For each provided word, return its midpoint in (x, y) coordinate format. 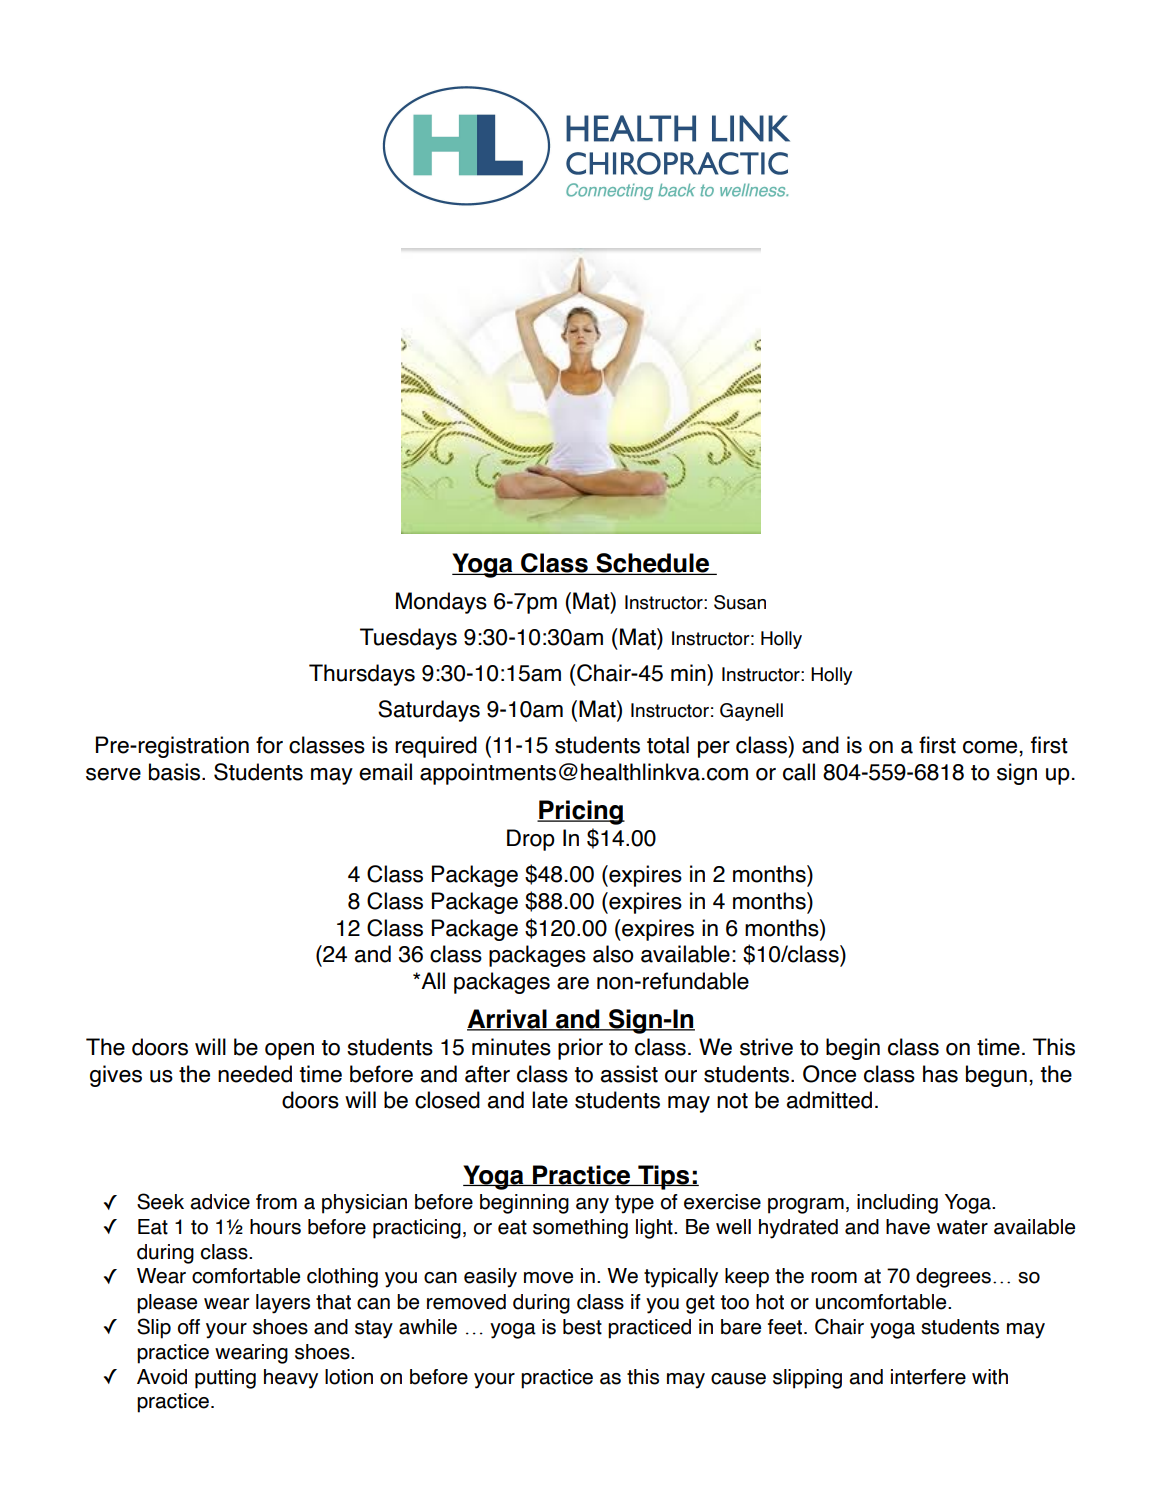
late (550, 1100)
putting (225, 1379)
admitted (829, 1100)
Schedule (652, 564)
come (991, 747)
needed (255, 1074)
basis (176, 772)
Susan (740, 602)
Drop (531, 840)
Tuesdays (408, 639)
